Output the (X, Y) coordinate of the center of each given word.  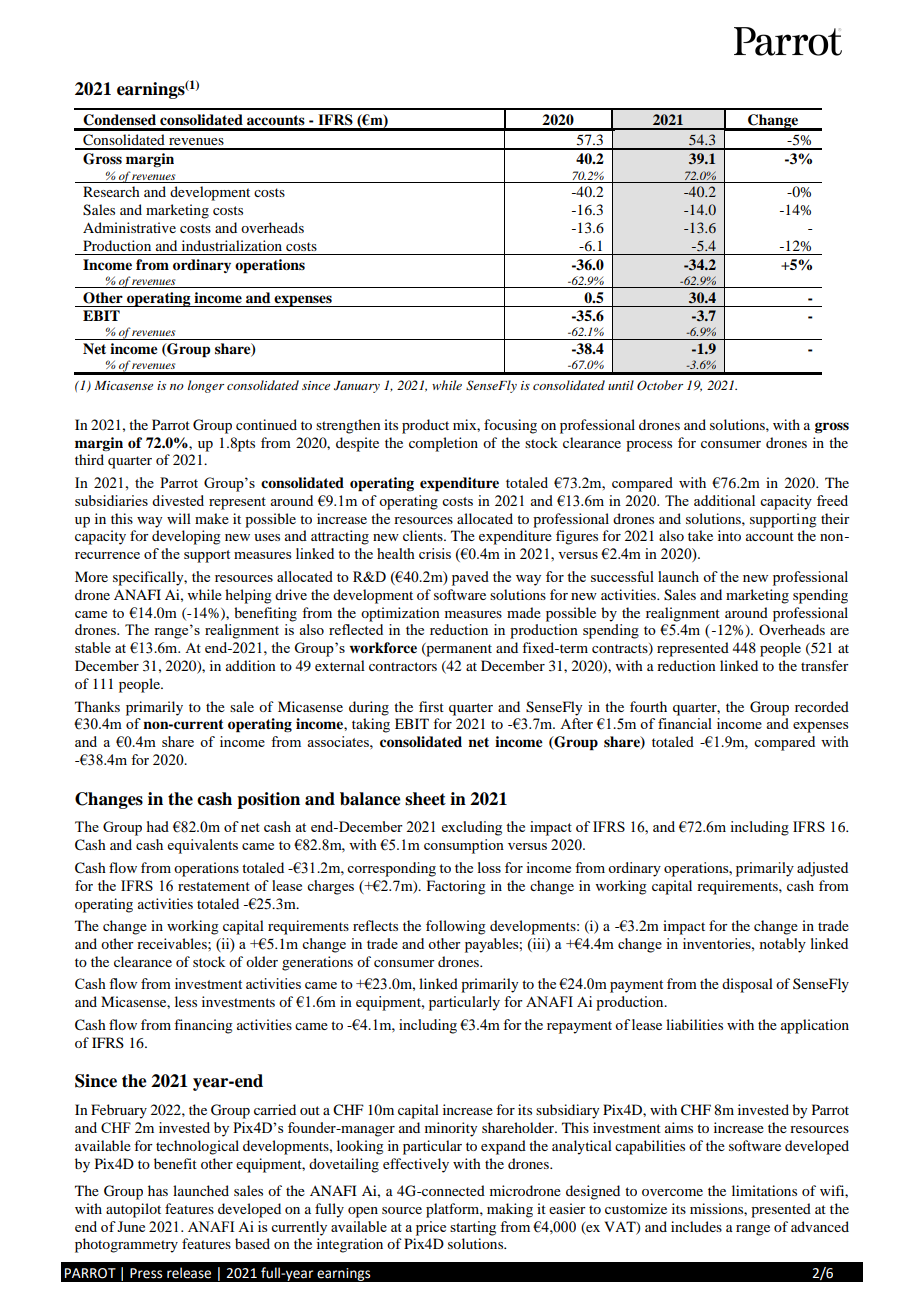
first (431, 706)
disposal (747, 985)
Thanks (97, 706)
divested (178, 500)
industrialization (232, 245)
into (729, 535)
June (131, 1226)
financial (685, 723)
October (660, 385)
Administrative (129, 227)
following (456, 927)
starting (473, 1228)
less (186, 1001)
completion (443, 444)
